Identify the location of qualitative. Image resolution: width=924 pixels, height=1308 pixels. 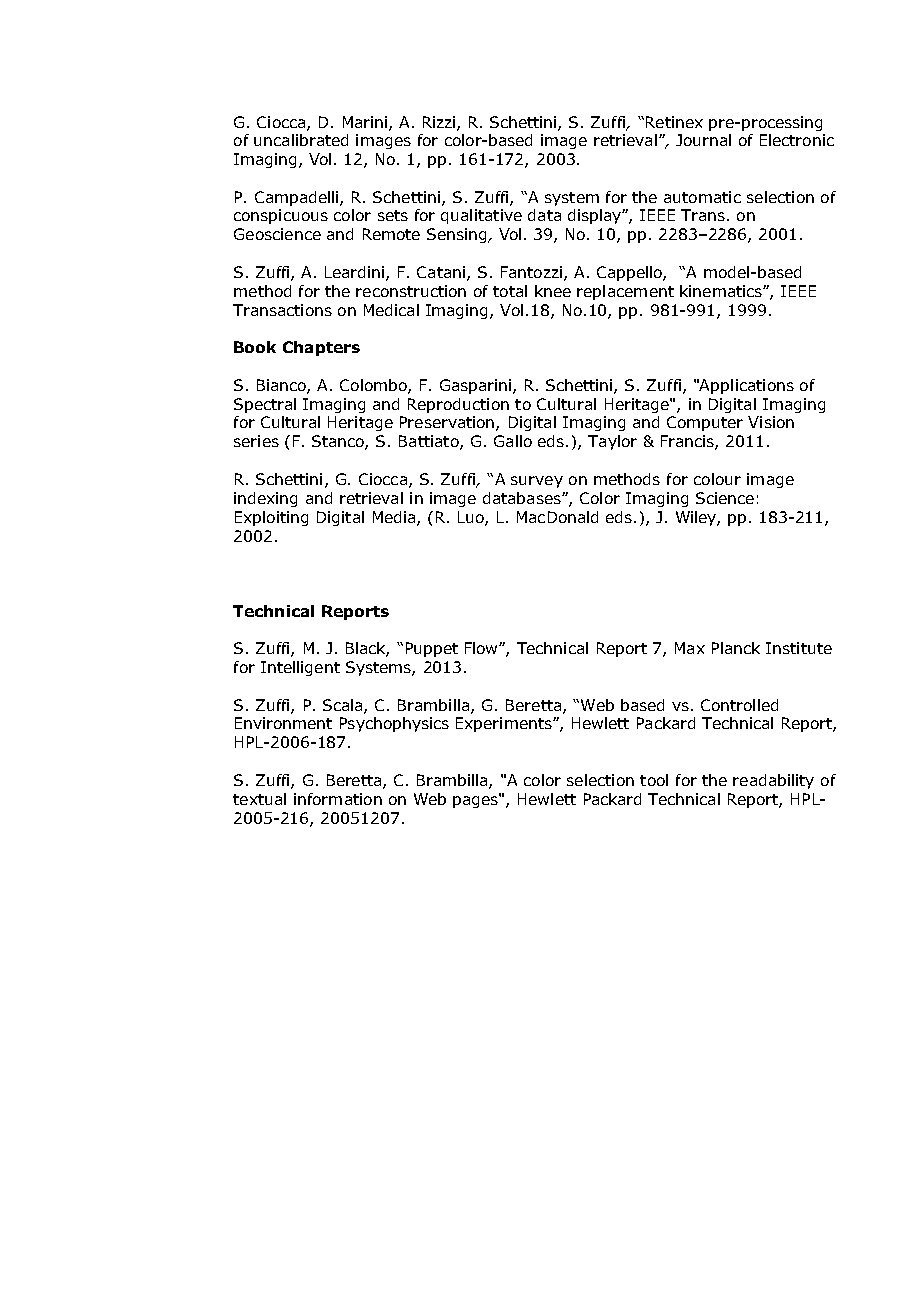
(481, 216).
